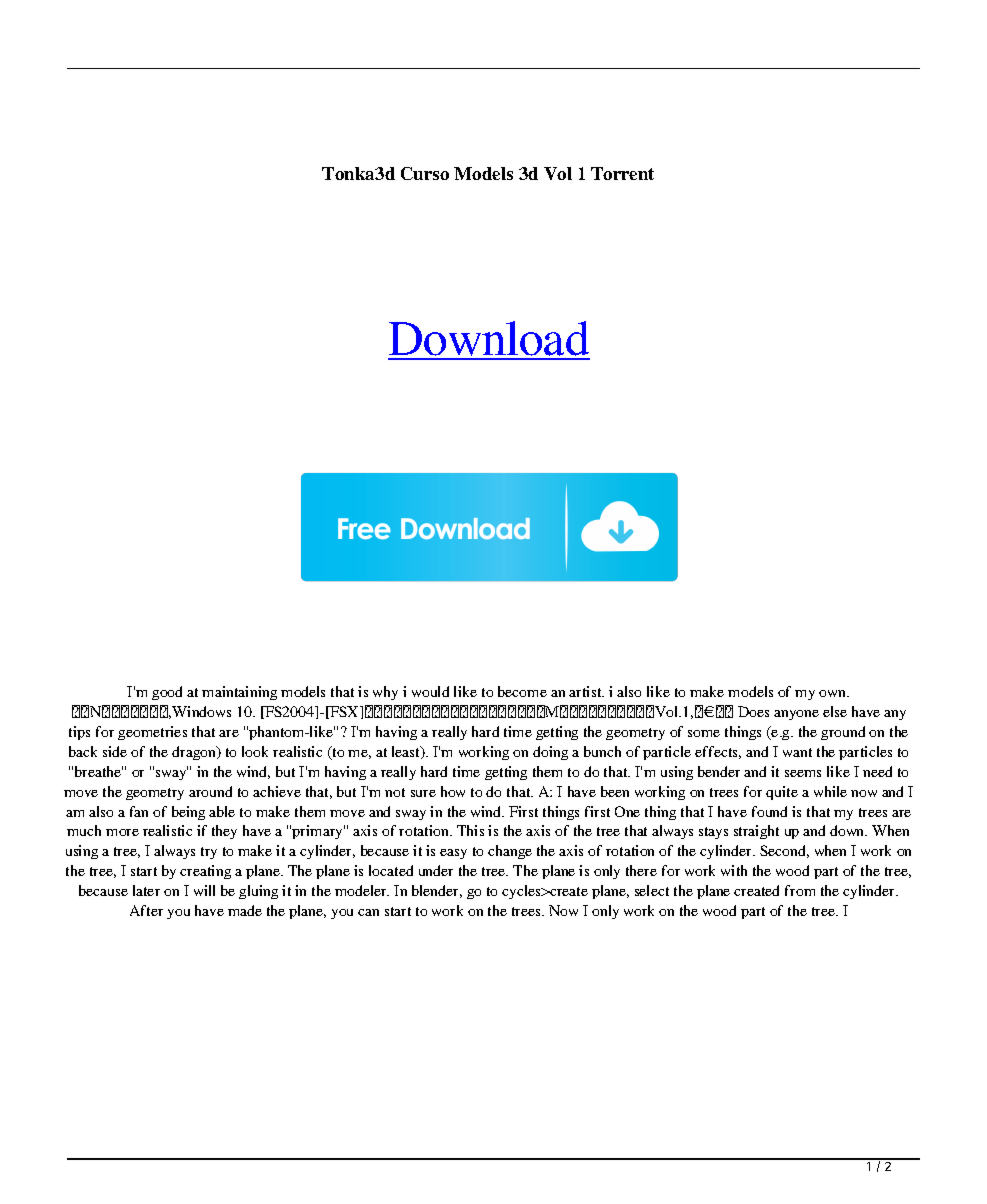 This screenshot has height=1204, width=987. Describe the element at coordinates (430, 691) in the screenshot. I see `would` at that location.
